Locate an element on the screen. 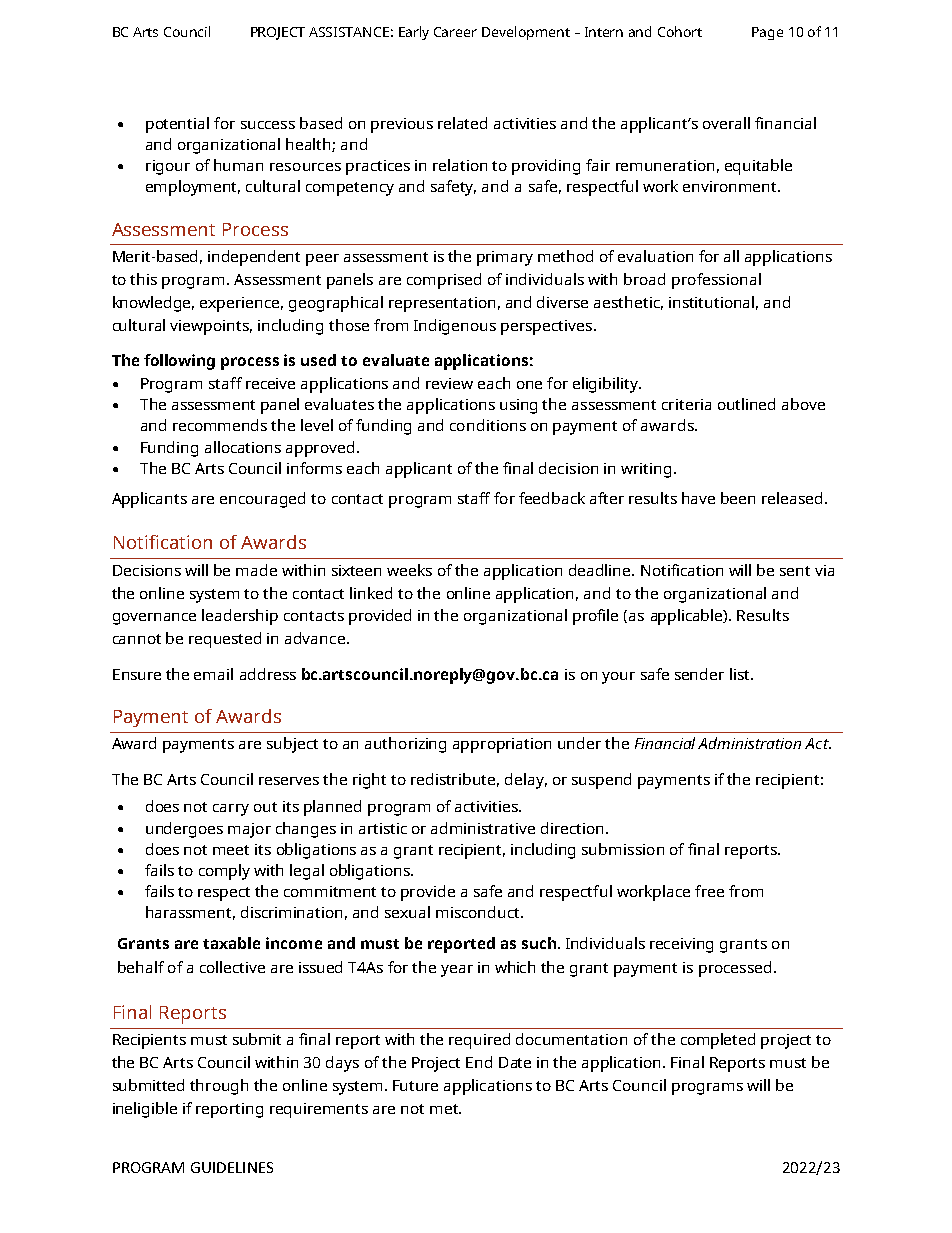 Image resolution: width=952 pixels, height=1233 pixels. outlined is located at coordinates (746, 404).
